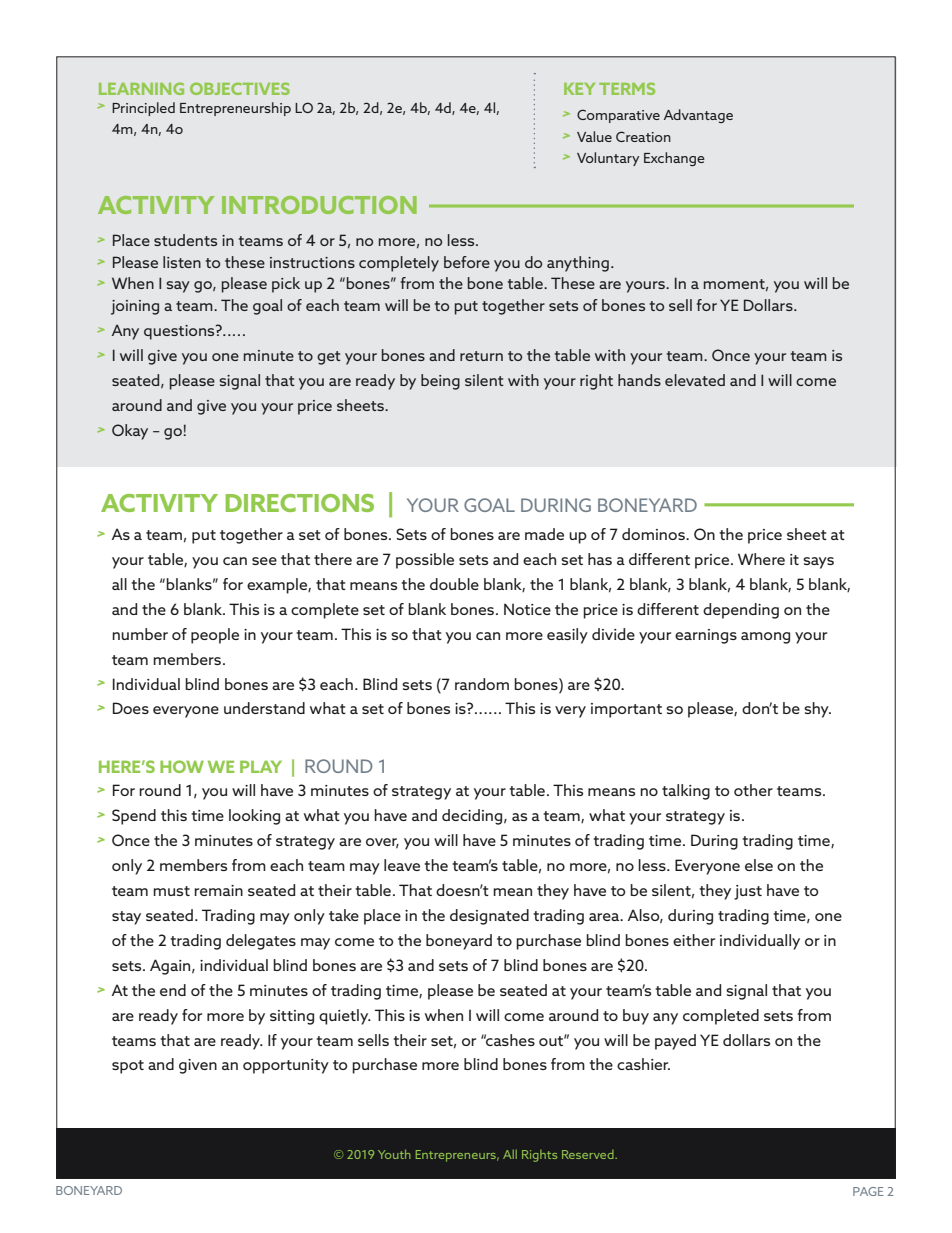 This screenshot has width=952, height=1233. I want to click on questions, so click(180, 332).
